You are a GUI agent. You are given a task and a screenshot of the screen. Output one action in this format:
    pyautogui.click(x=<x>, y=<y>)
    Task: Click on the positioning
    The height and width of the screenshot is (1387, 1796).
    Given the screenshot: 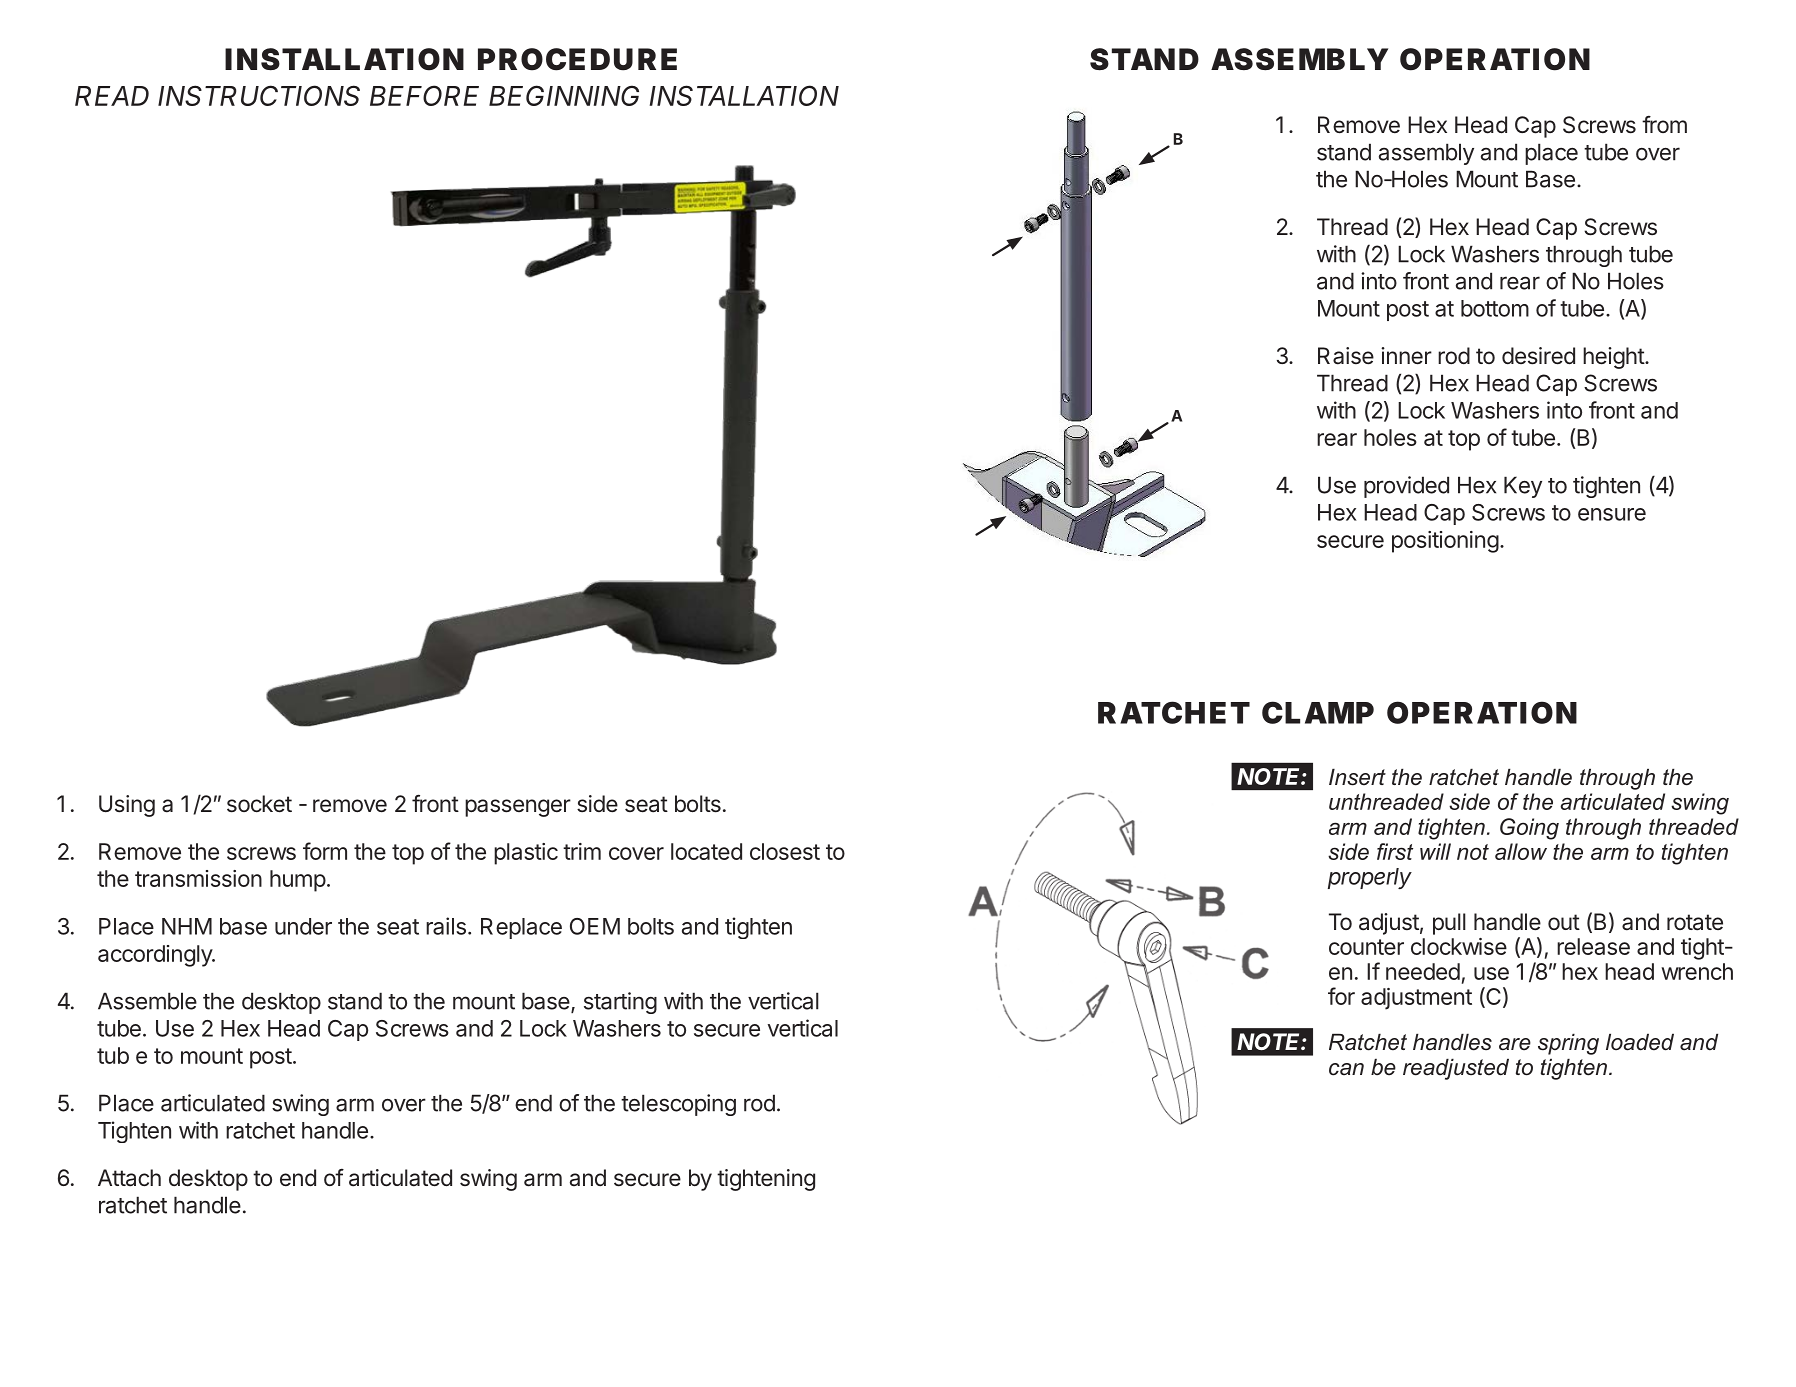 What is the action you would take?
    pyautogui.click(x=1445, y=542)
